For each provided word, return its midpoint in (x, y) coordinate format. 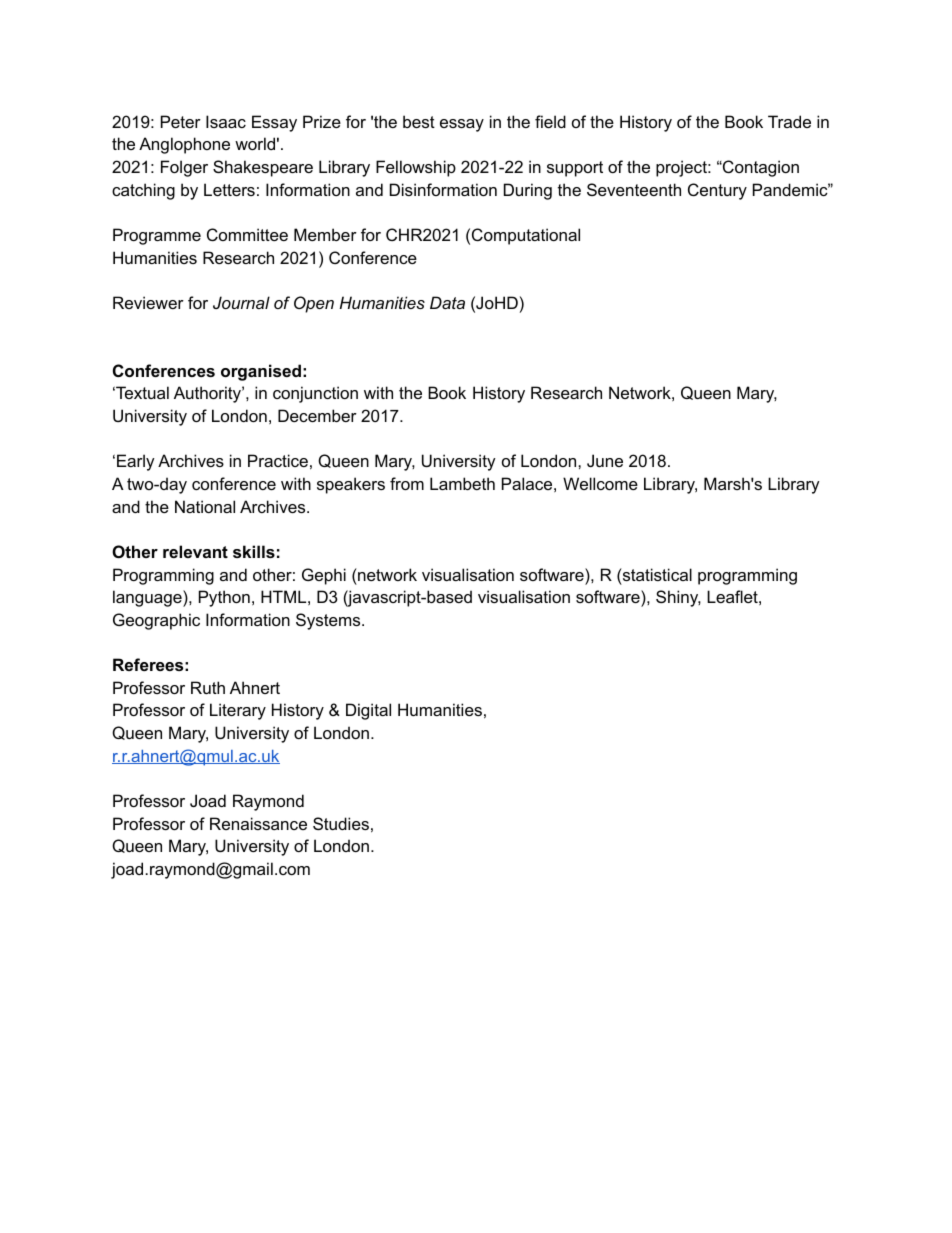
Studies (341, 823)
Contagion (760, 168)
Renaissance (258, 823)
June (605, 460)
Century (717, 191)
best (419, 121)
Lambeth (462, 483)
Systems (329, 621)
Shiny (678, 598)
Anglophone (184, 145)
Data (447, 302)
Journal (241, 302)
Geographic (156, 621)
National (205, 506)
